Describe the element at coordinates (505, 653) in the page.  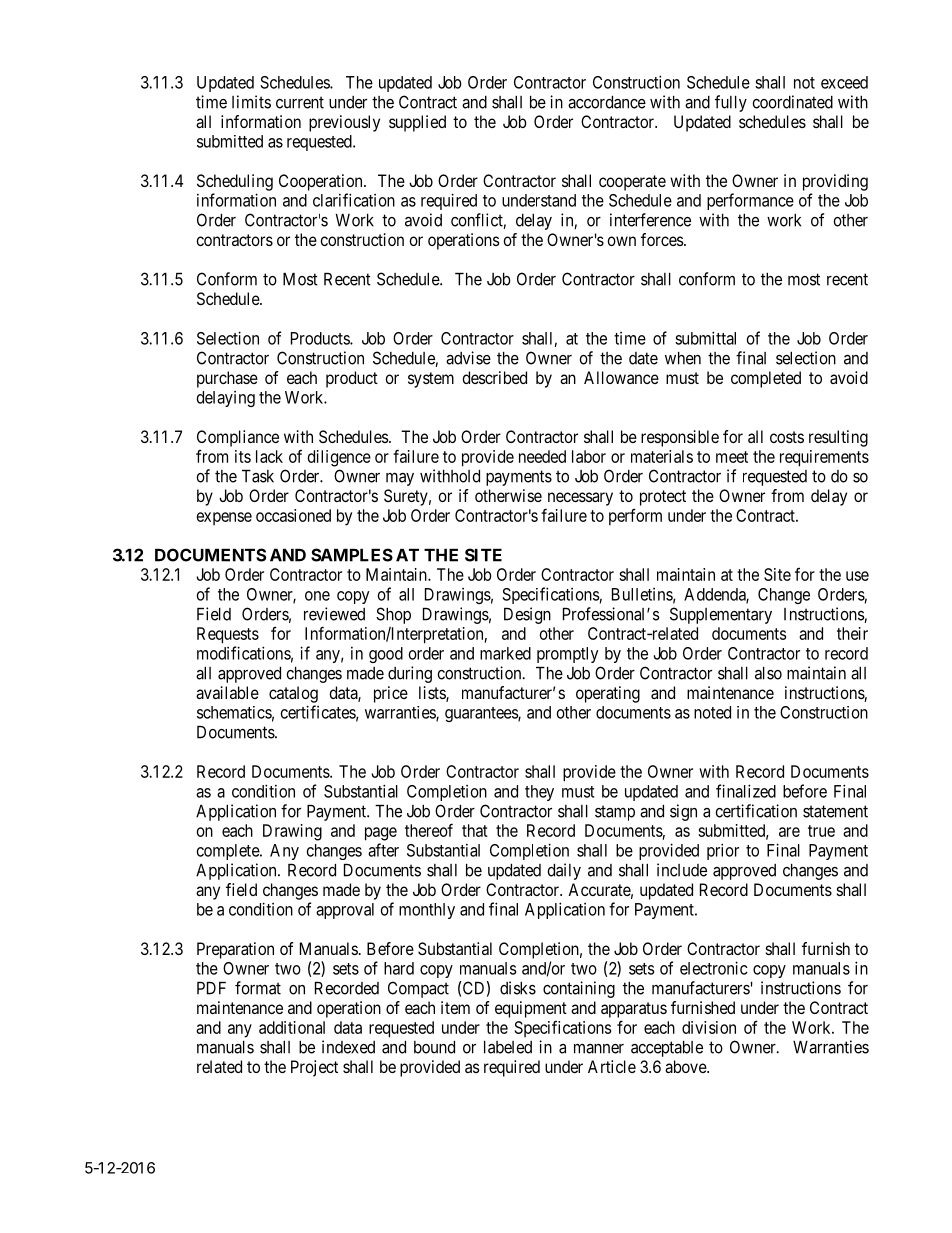
I see `marked` at that location.
